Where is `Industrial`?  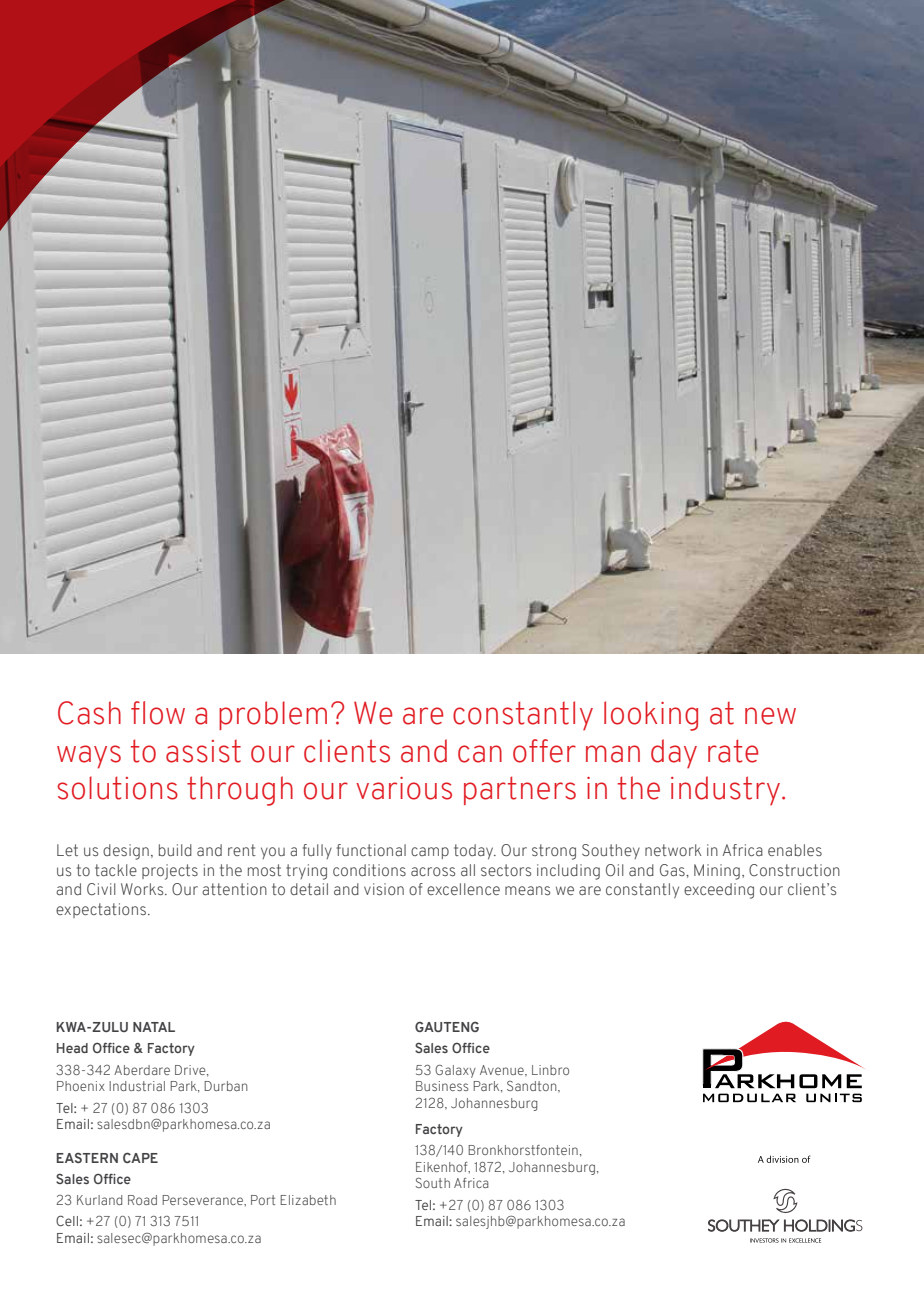
Industrial is located at coordinates (137, 1086).
